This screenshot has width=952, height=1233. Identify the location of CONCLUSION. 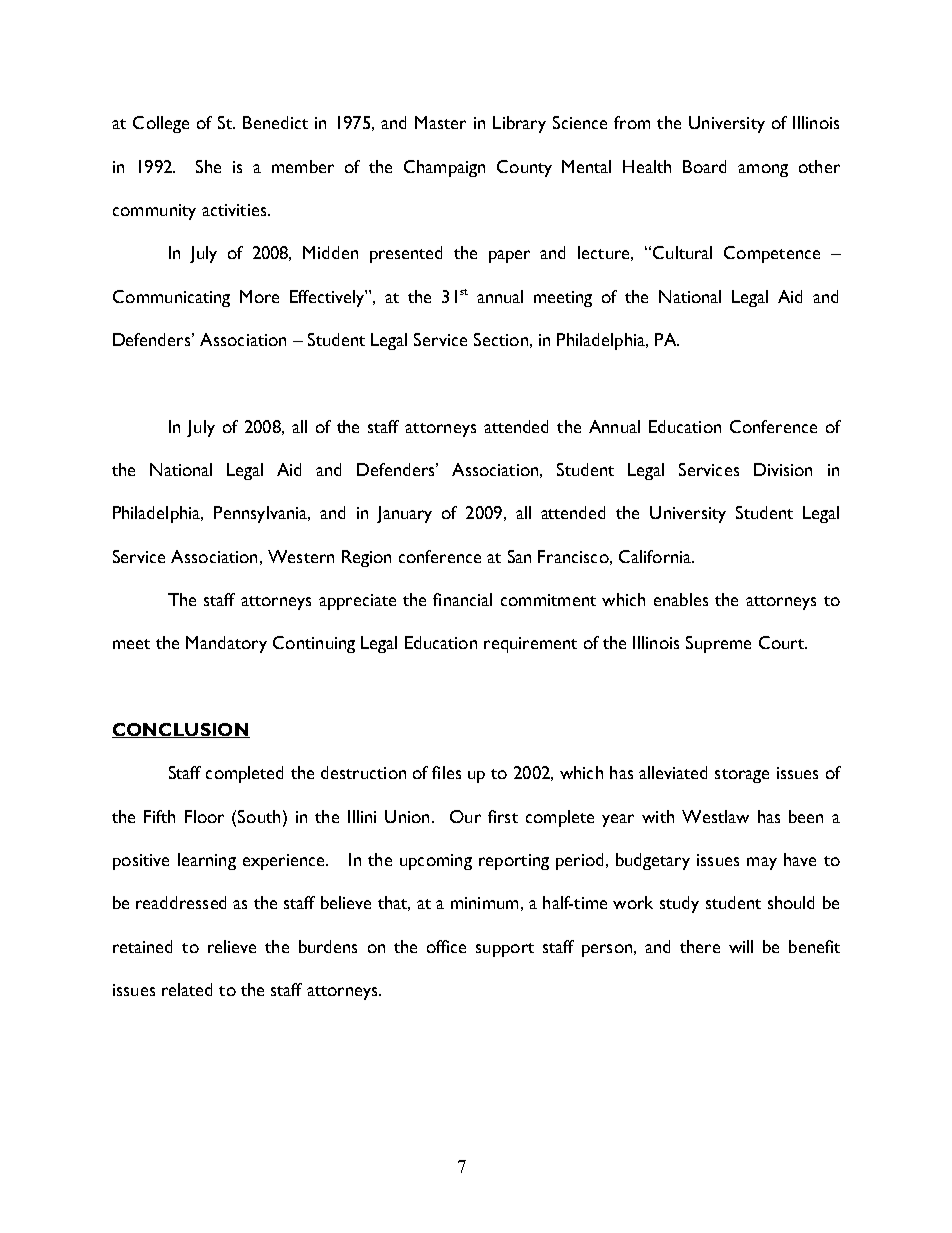
(181, 730).
